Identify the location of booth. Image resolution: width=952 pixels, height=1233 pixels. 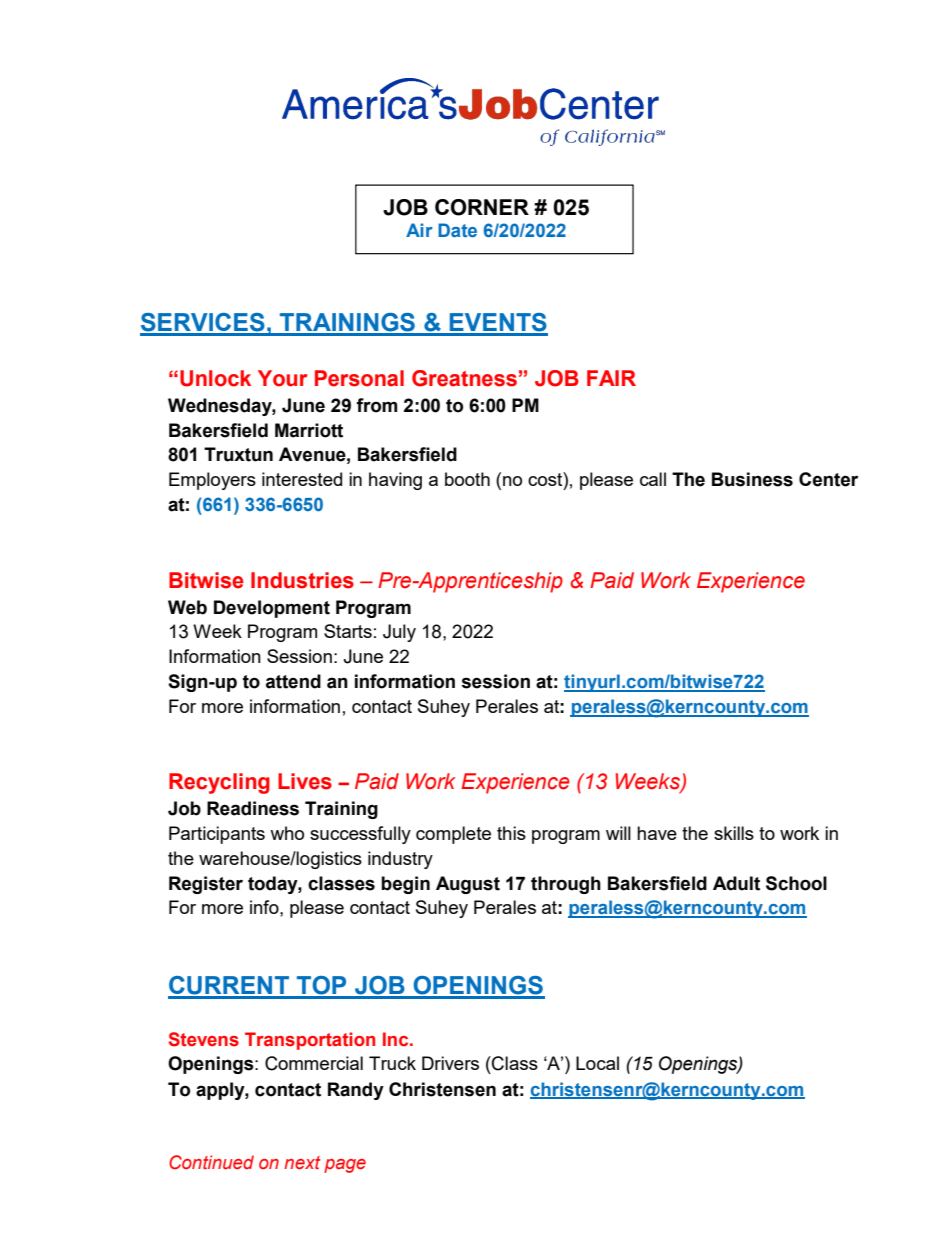
(467, 479).
